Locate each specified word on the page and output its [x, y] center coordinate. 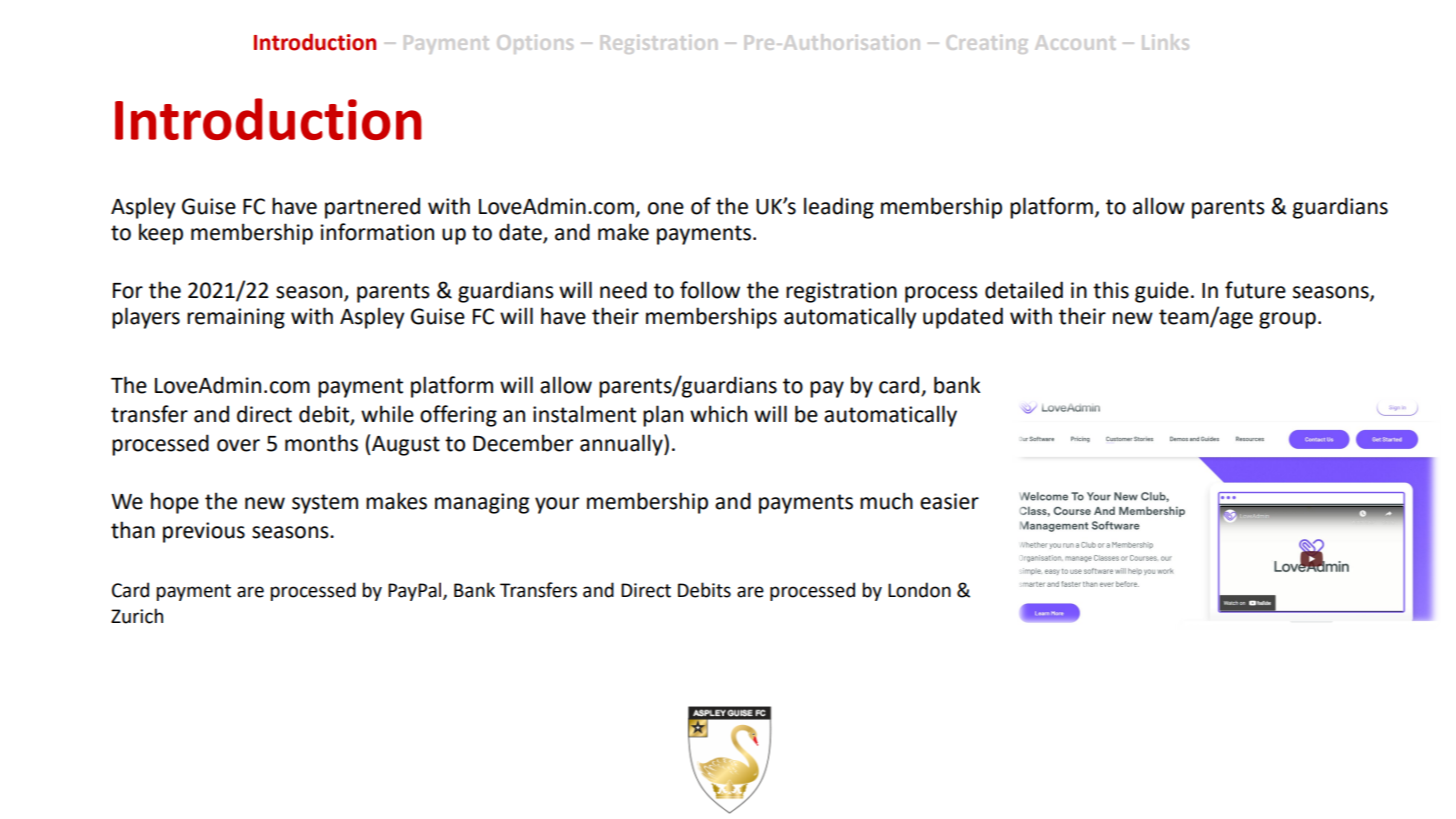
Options [535, 44]
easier [949, 501]
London [919, 590]
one [666, 208]
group [1287, 320]
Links [1166, 42]
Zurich [137, 616]
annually [622, 445]
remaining [236, 318]
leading [839, 208]
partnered [372, 208]
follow [710, 290]
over [238, 445]
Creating [987, 44]
